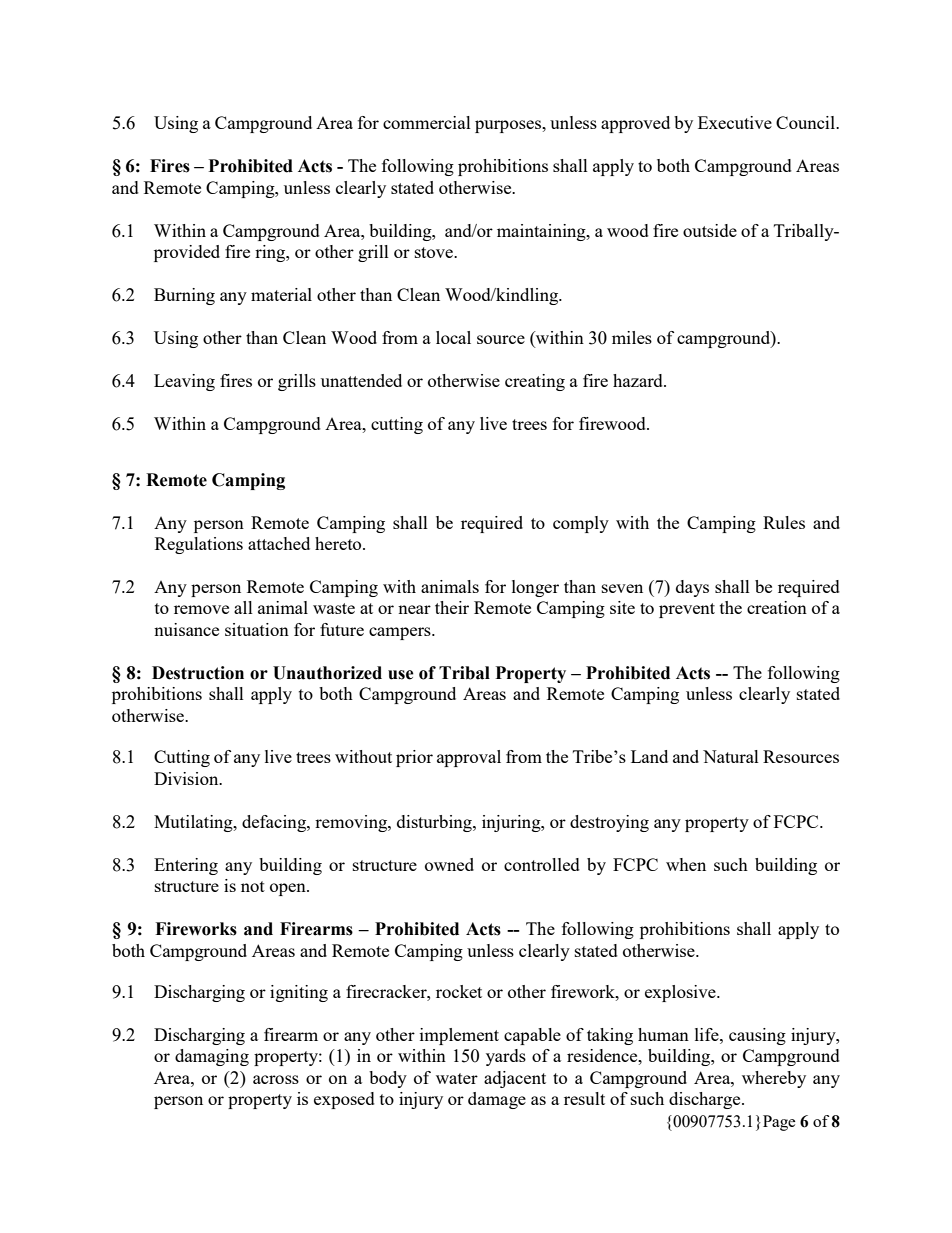  What do you see at coordinates (506, 1057) in the screenshot?
I see `yards` at bounding box center [506, 1057].
